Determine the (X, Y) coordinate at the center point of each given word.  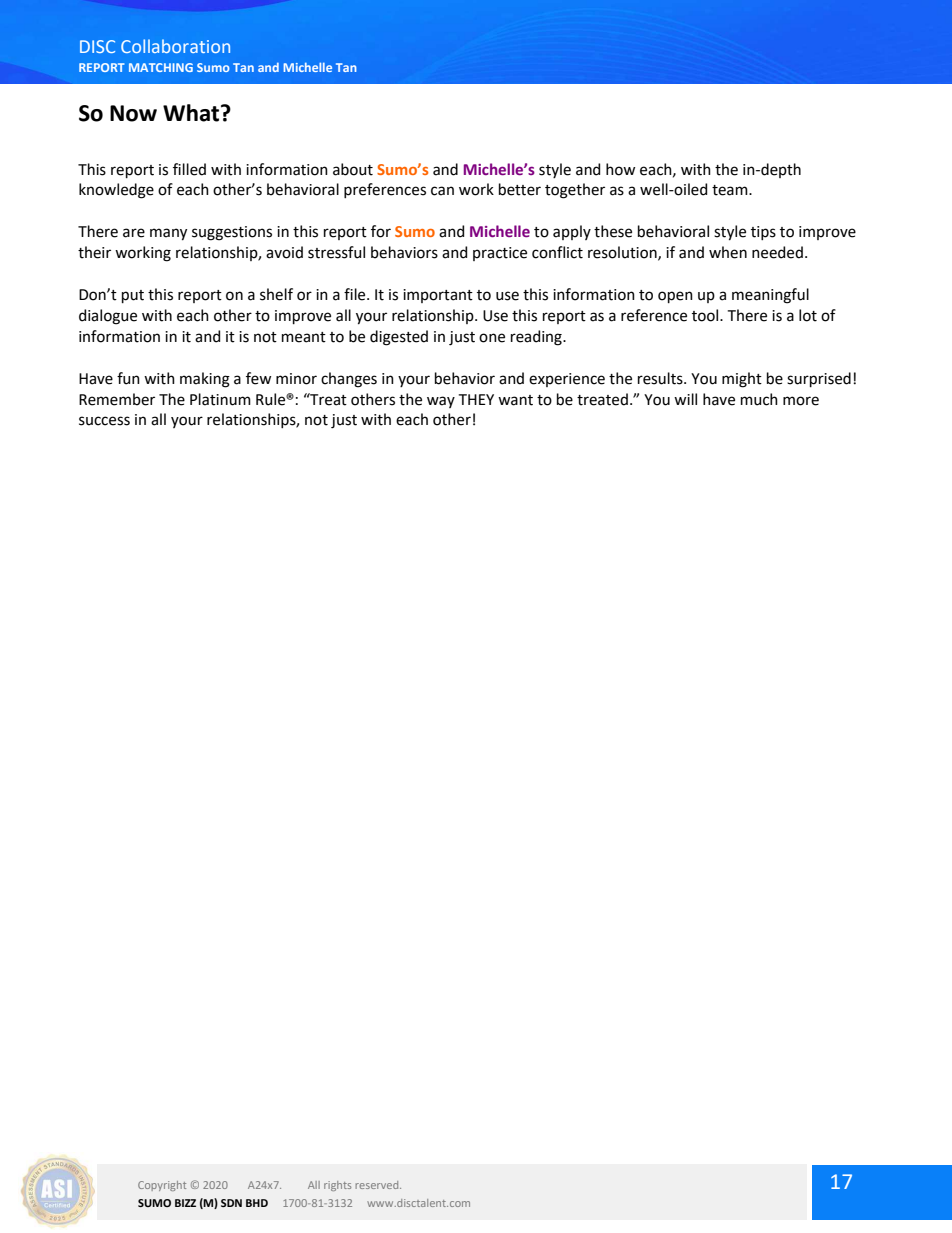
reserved (378, 1185)
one (492, 338)
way (441, 402)
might (742, 380)
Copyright (162, 1186)
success (104, 421)
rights (337, 1186)
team (731, 190)
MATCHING (161, 67)
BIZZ (185, 1203)
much (759, 399)
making (205, 380)
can (442, 191)
